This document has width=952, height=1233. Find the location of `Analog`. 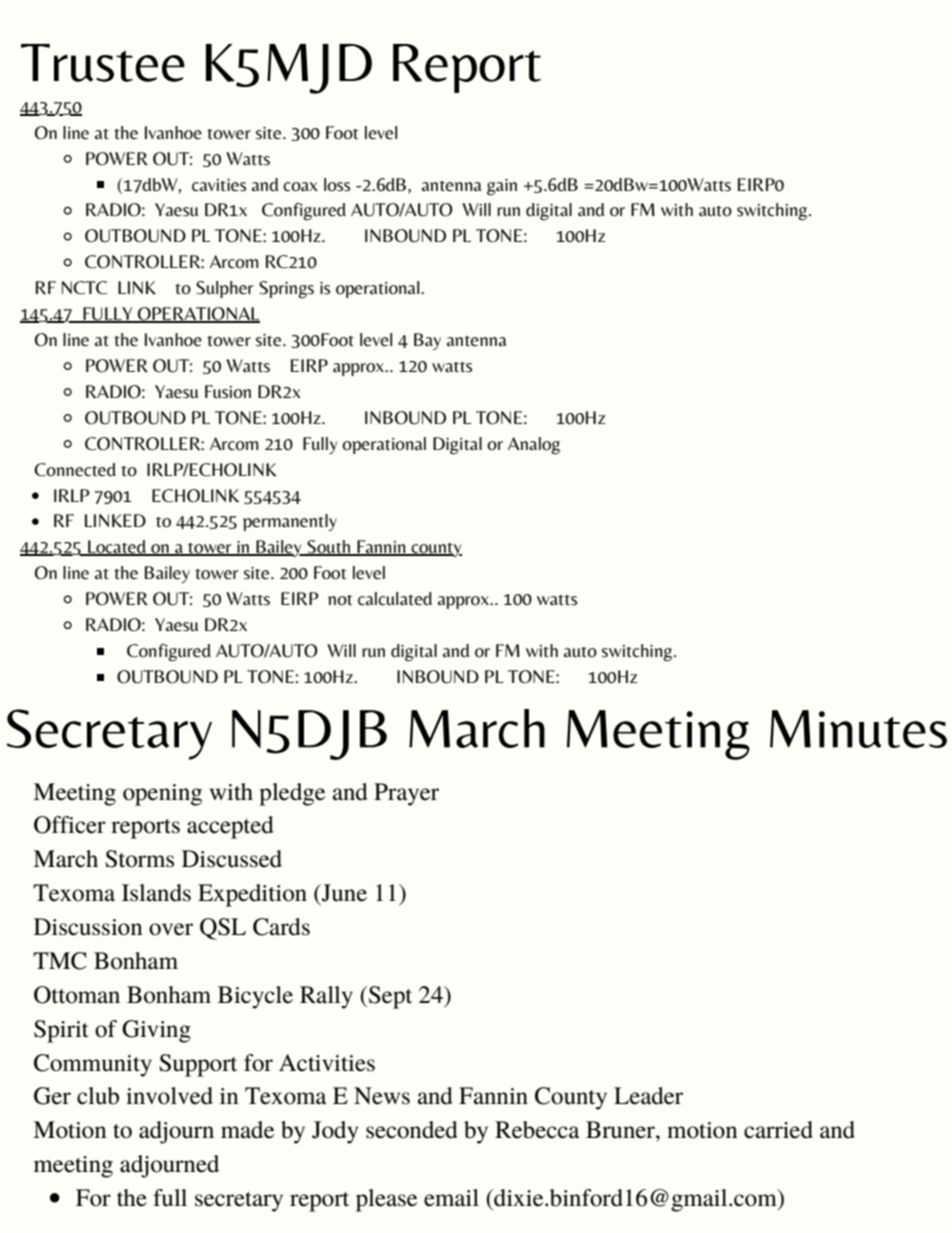

Analog is located at coordinates (534, 446).
